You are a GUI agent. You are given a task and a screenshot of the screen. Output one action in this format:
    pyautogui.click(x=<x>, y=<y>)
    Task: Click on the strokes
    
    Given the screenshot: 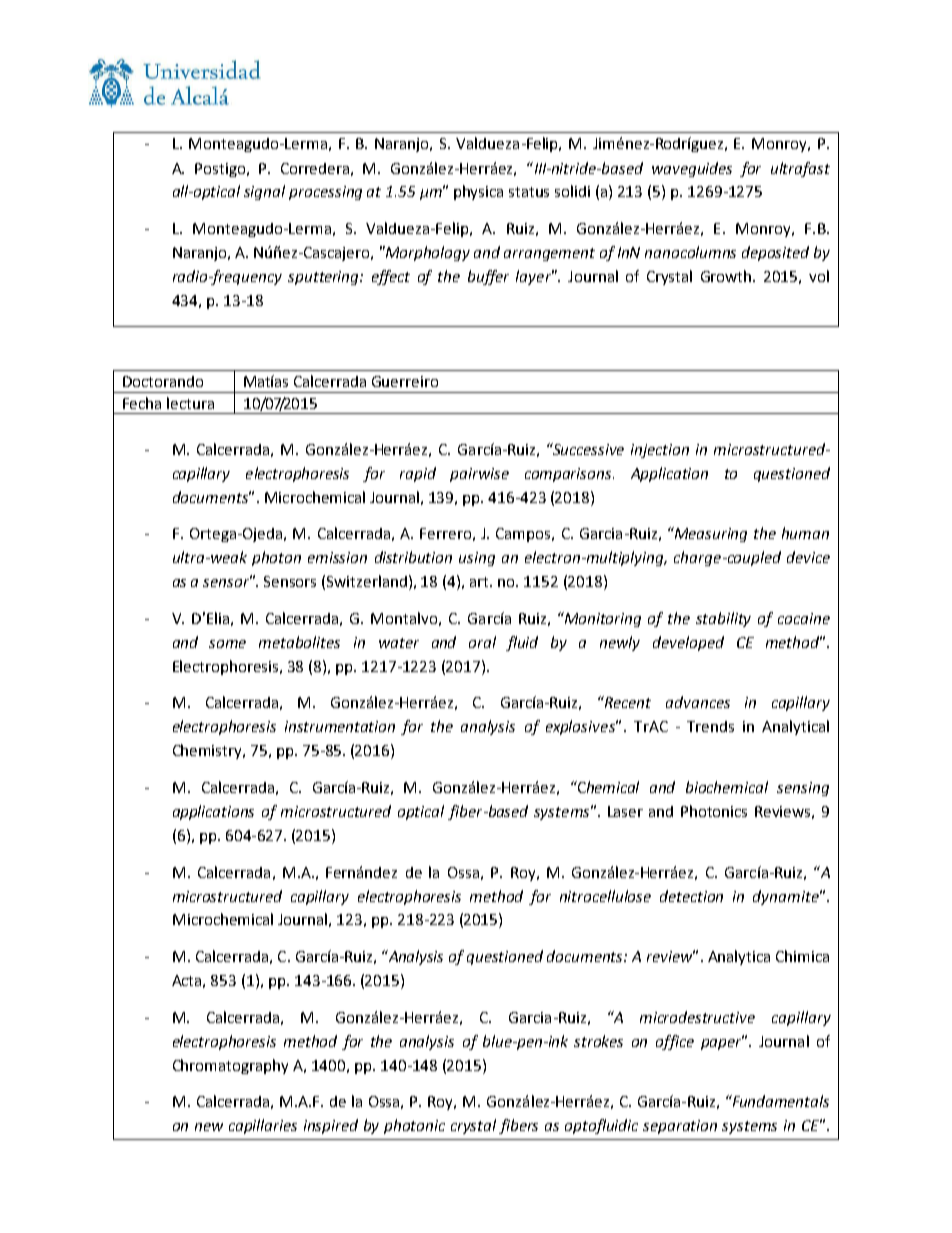 What is the action you would take?
    pyautogui.click(x=598, y=1041)
